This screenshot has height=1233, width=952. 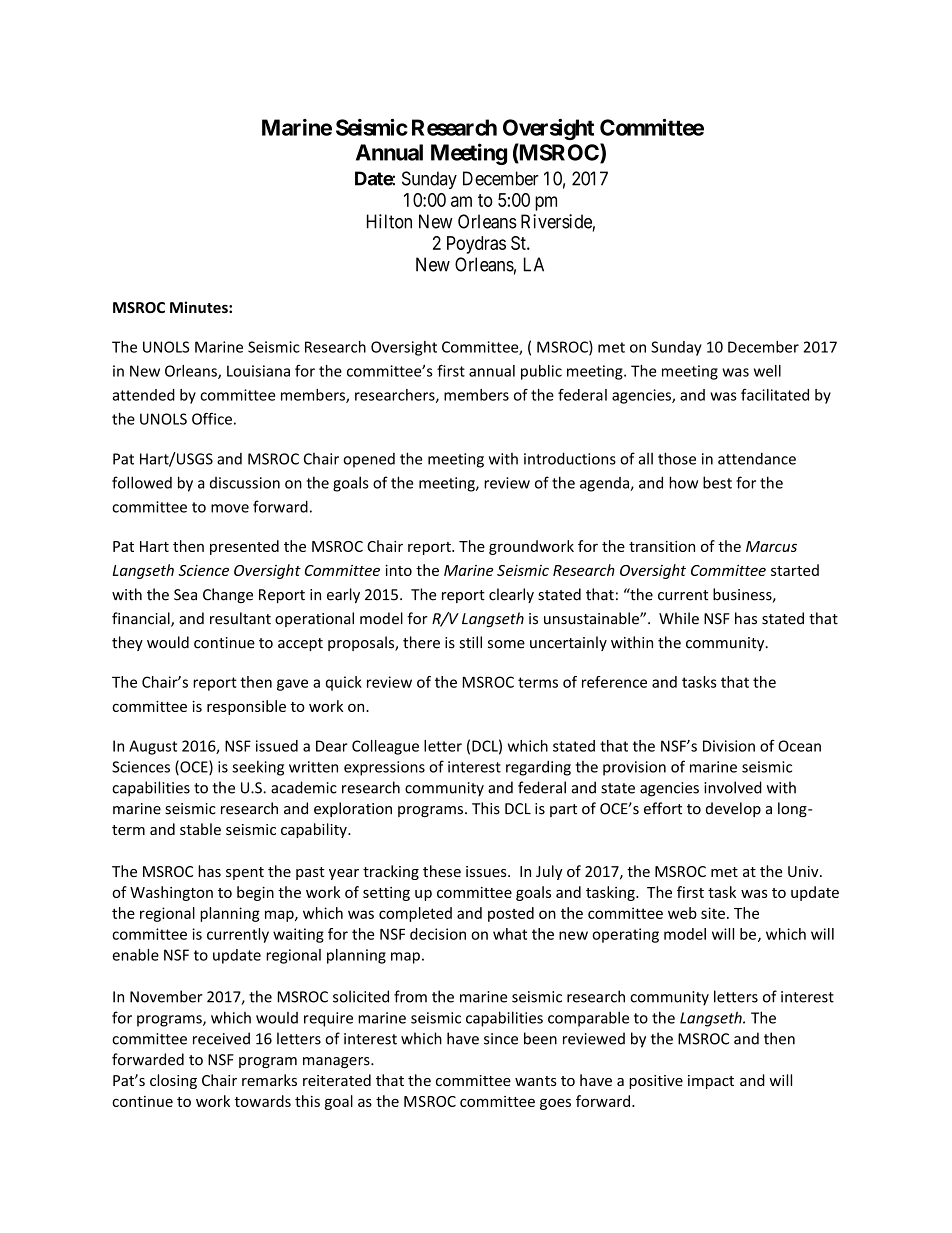 I want to click on resultant, so click(x=240, y=618).
